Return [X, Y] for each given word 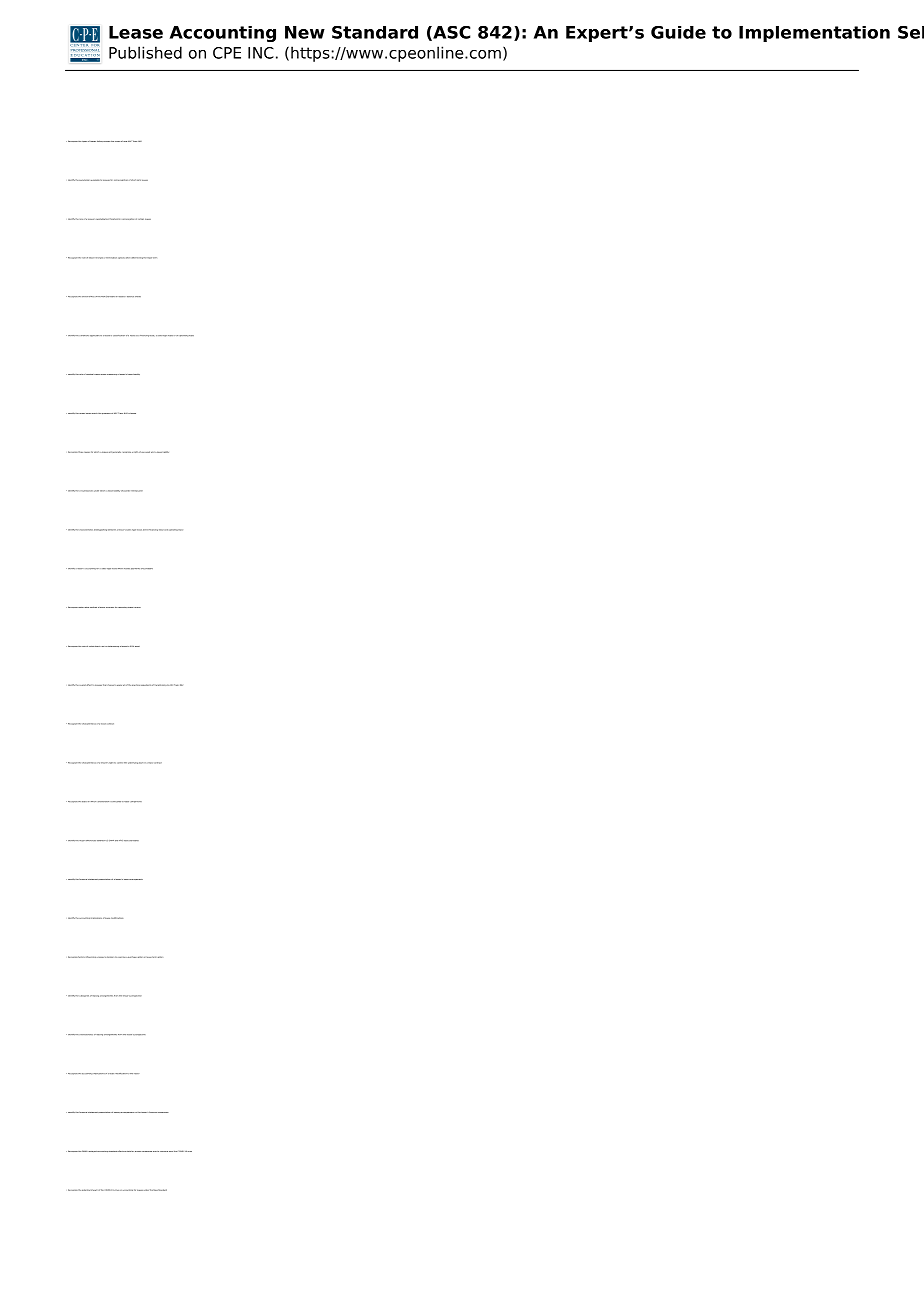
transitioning [161, 685]
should [124, 490]
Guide [678, 32]
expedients [146, 685]
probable [149, 568]
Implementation [814, 34]
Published [145, 52]
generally [117, 452]
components [136, 802]
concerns [164, 1151]
